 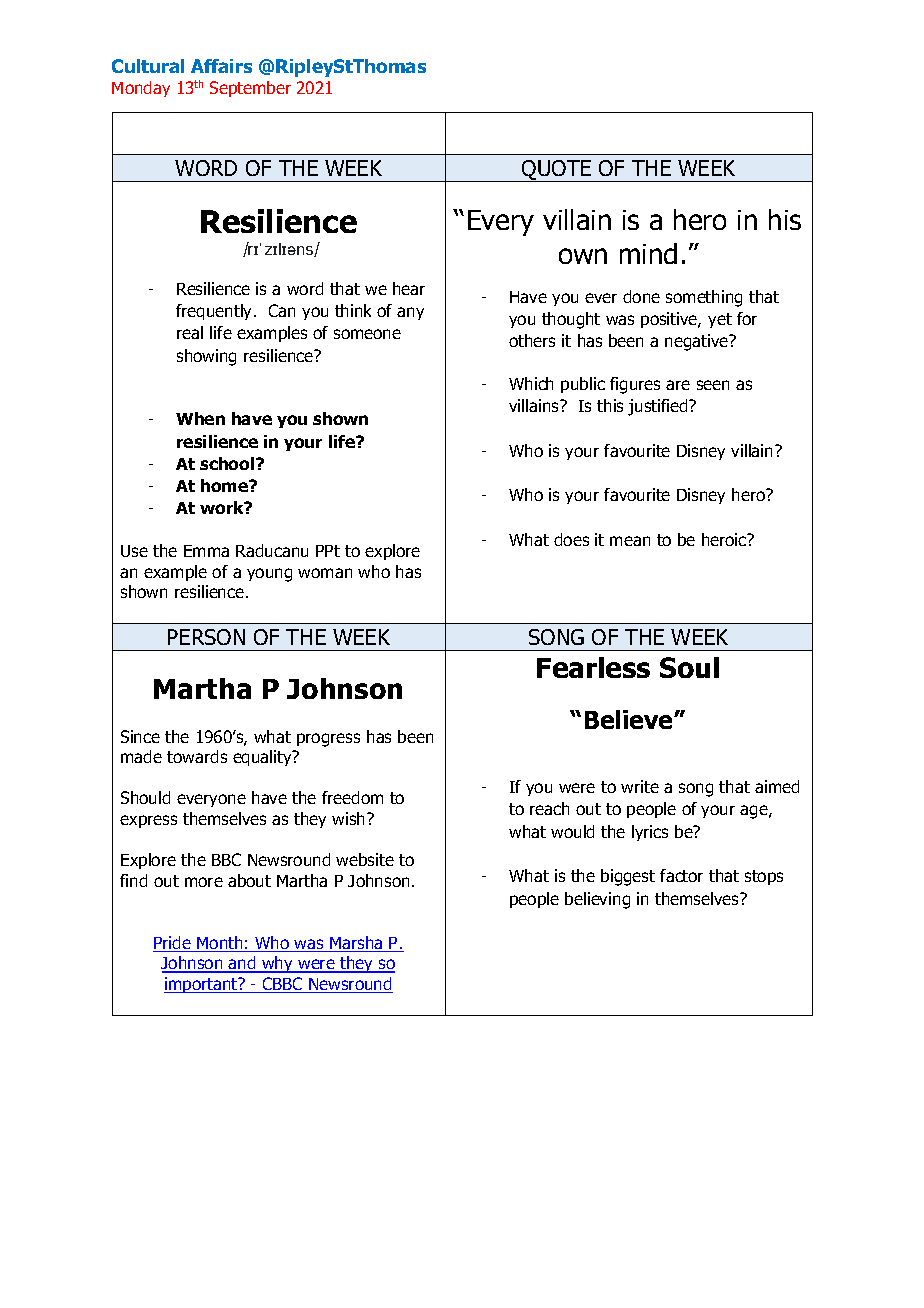 What do you see at coordinates (648, 253) in the page?
I see `mind` at bounding box center [648, 253].
